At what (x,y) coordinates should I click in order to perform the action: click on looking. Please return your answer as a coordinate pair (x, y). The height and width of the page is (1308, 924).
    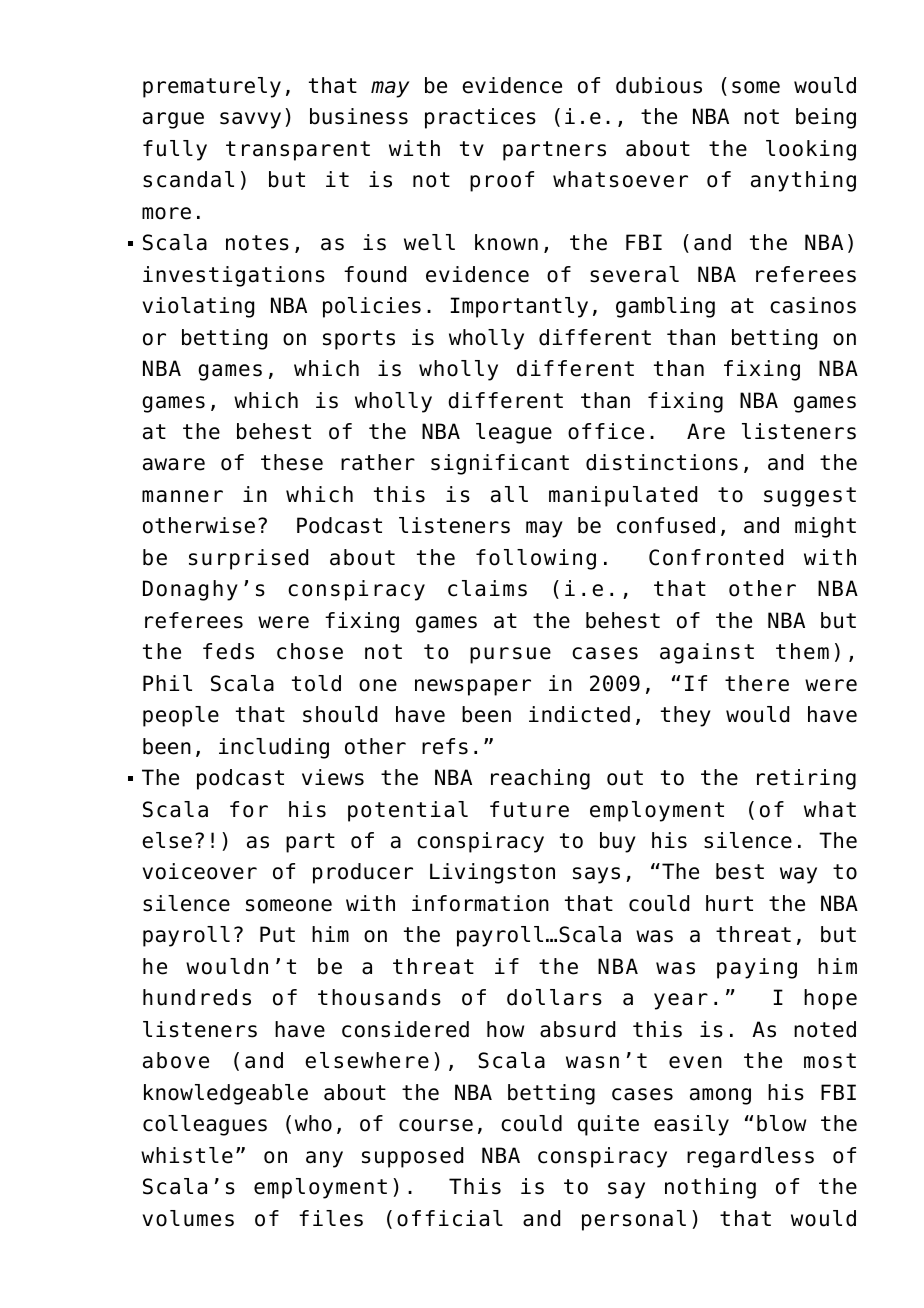
    Looking at the image, I should click on (811, 150).
